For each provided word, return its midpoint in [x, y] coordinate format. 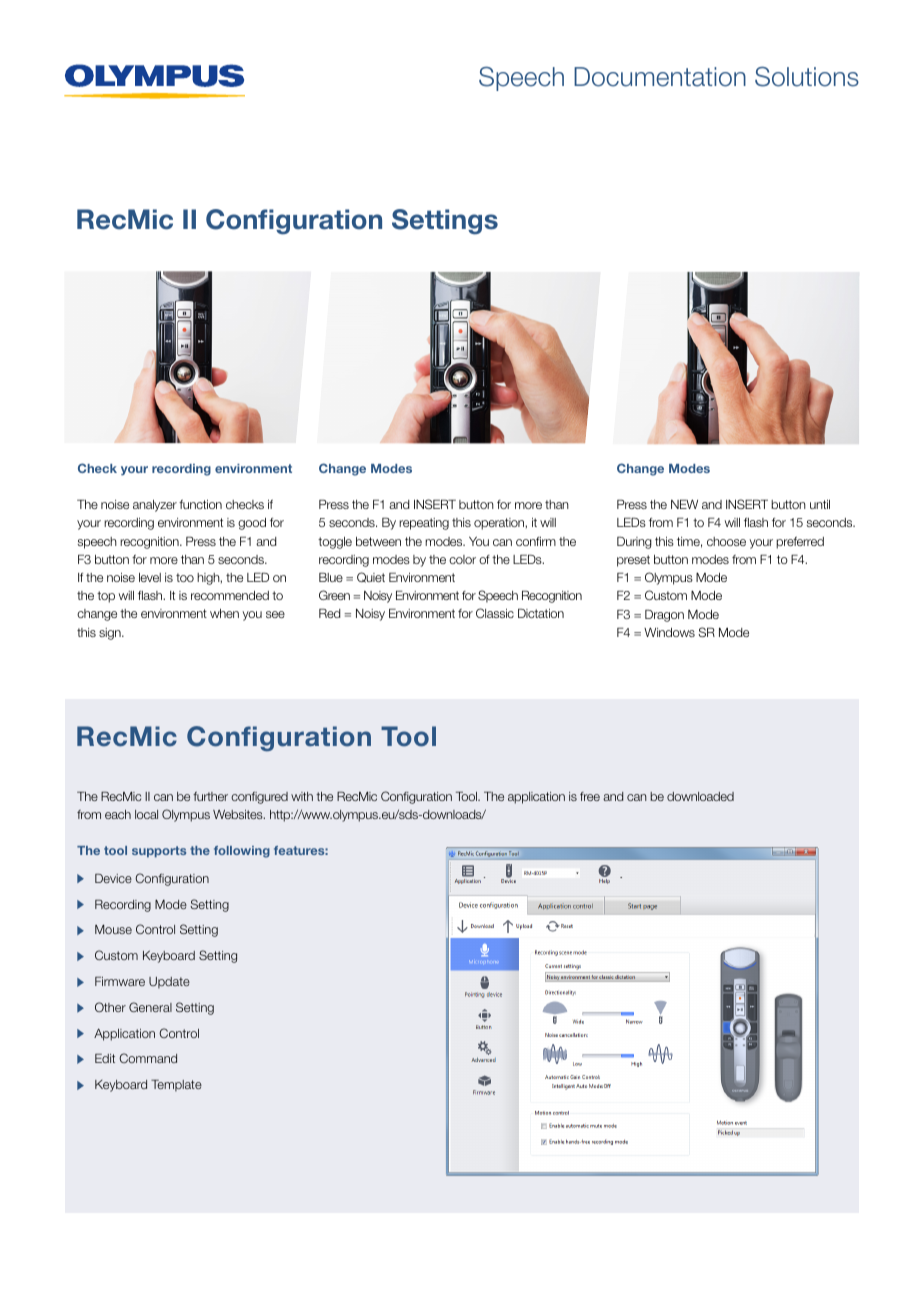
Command [148, 1058]
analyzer [155, 506]
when [224, 613]
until [820, 504]
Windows [669, 632]
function [200, 504]
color [462, 559]
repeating [424, 524]
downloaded [700, 796]
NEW [684, 504]
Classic [495, 613]
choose [726, 541]
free [590, 796]
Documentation [660, 77]
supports [159, 852]
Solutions [807, 76]
